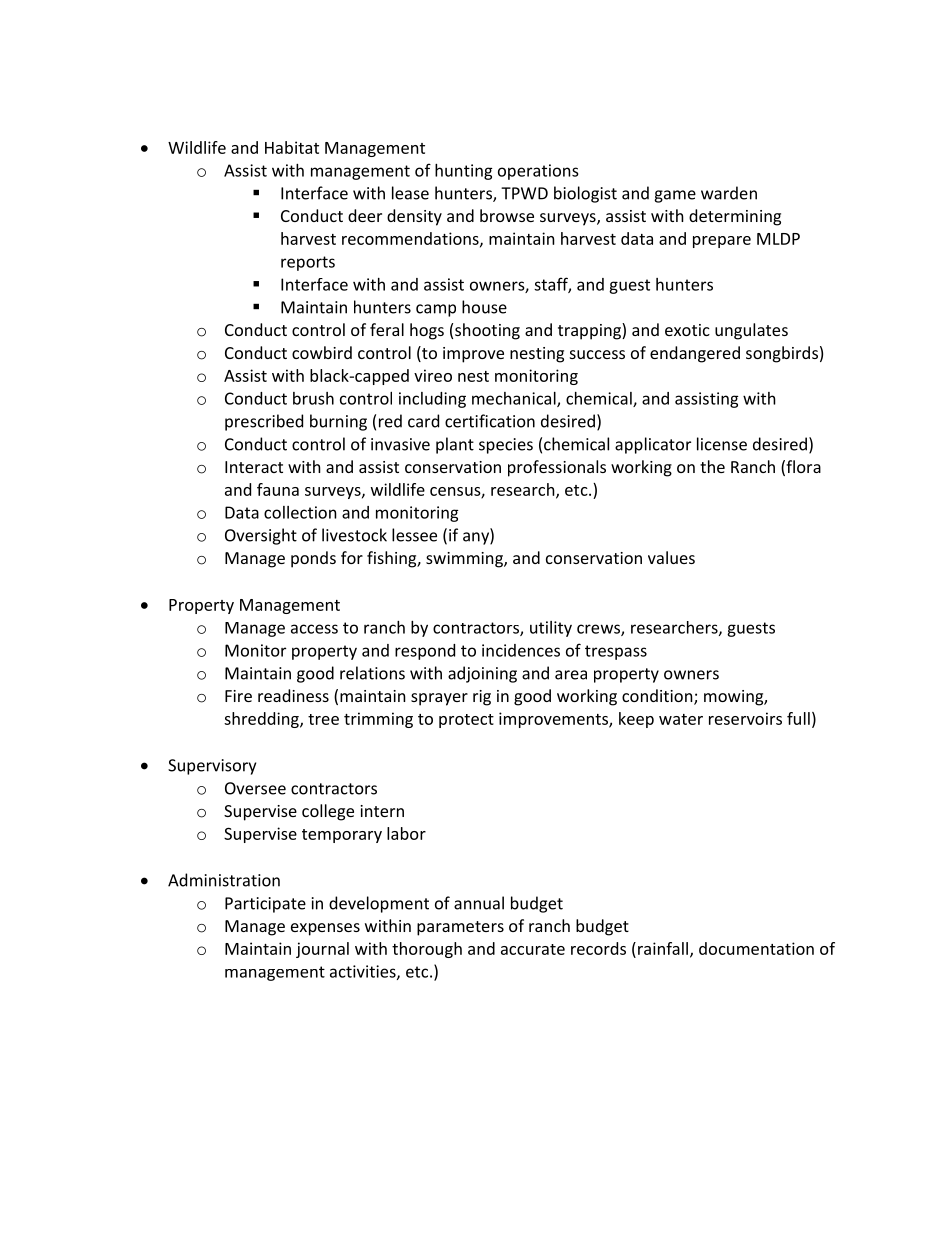  What do you see at coordinates (729, 193) in the screenshot?
I see `warden` at bounding box center [729, 193].
